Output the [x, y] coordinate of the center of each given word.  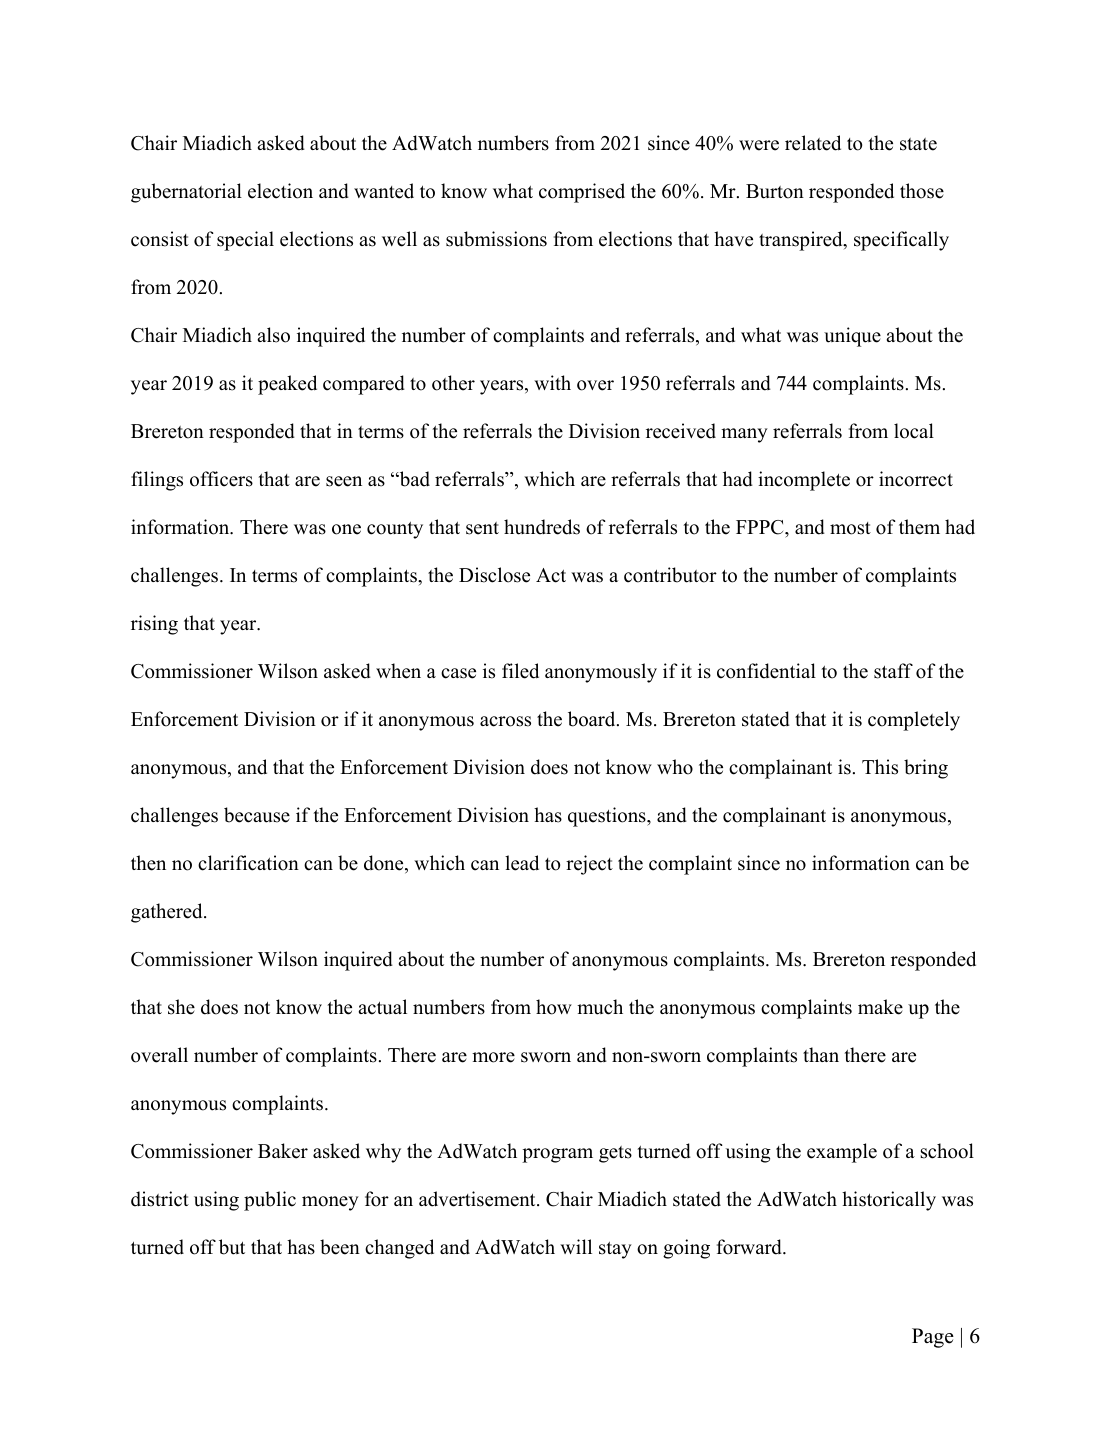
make [880, 1007]
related [813, 143]
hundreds [542, 527]
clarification [248, 863]
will [576, 1246]
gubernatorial [186, 193]
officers [221, 479]
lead [522, 863]
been [340, 1247]
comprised [582, 193]
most [850, 528]
